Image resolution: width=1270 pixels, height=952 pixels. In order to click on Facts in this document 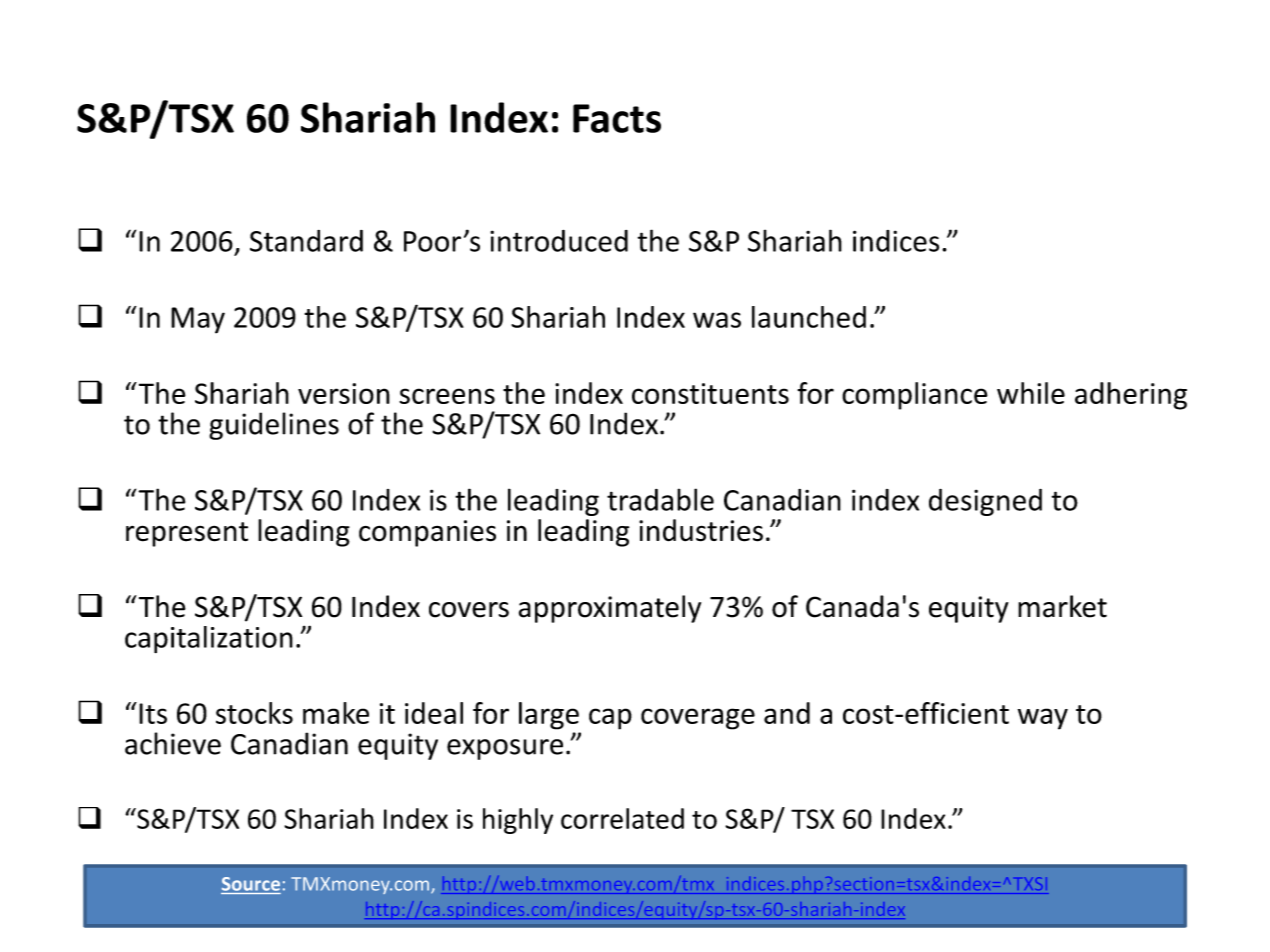, I will do `click(617, 118)`.
